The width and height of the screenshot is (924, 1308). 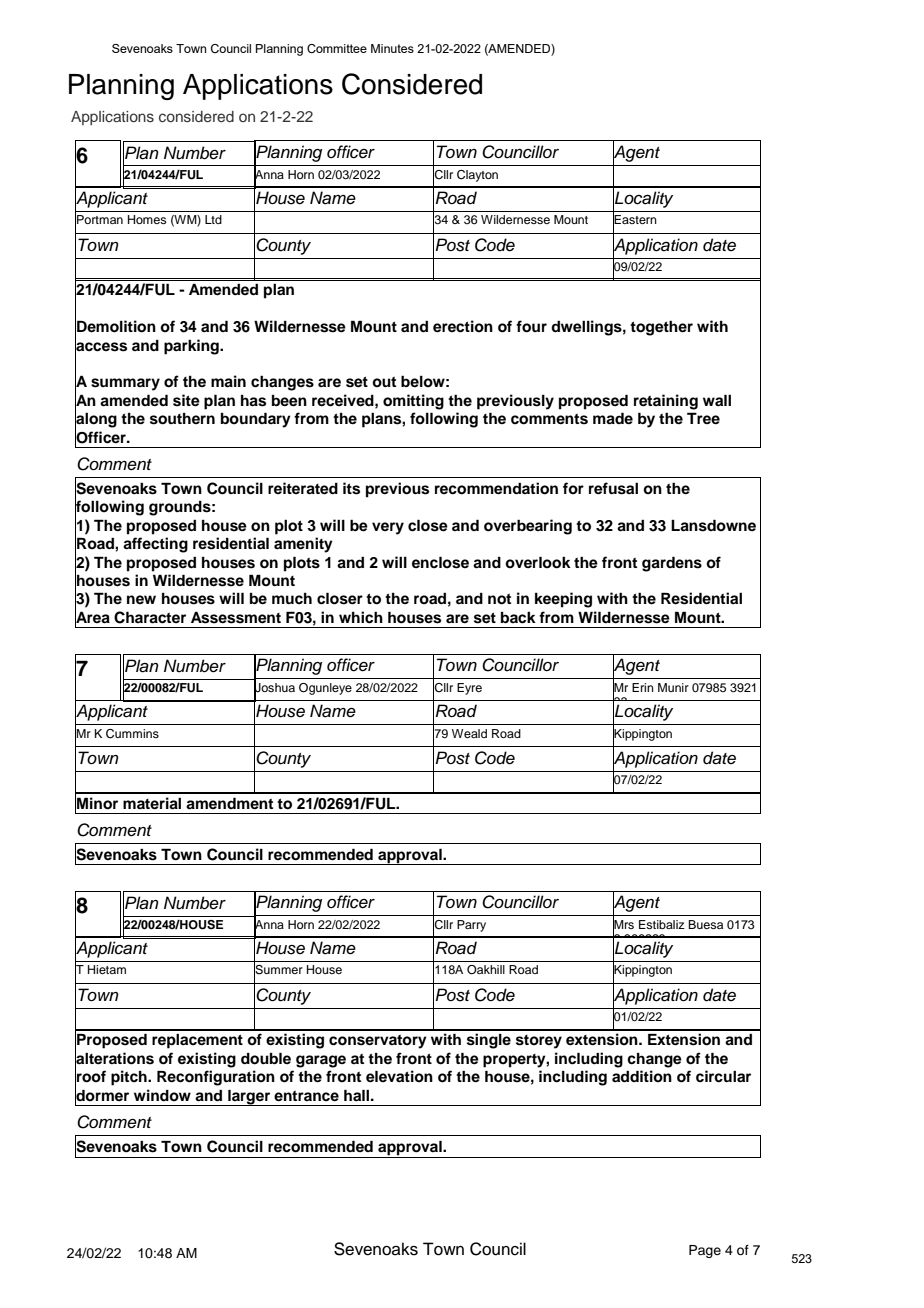 I want to click on Parry, so click(x=471, y=926).
